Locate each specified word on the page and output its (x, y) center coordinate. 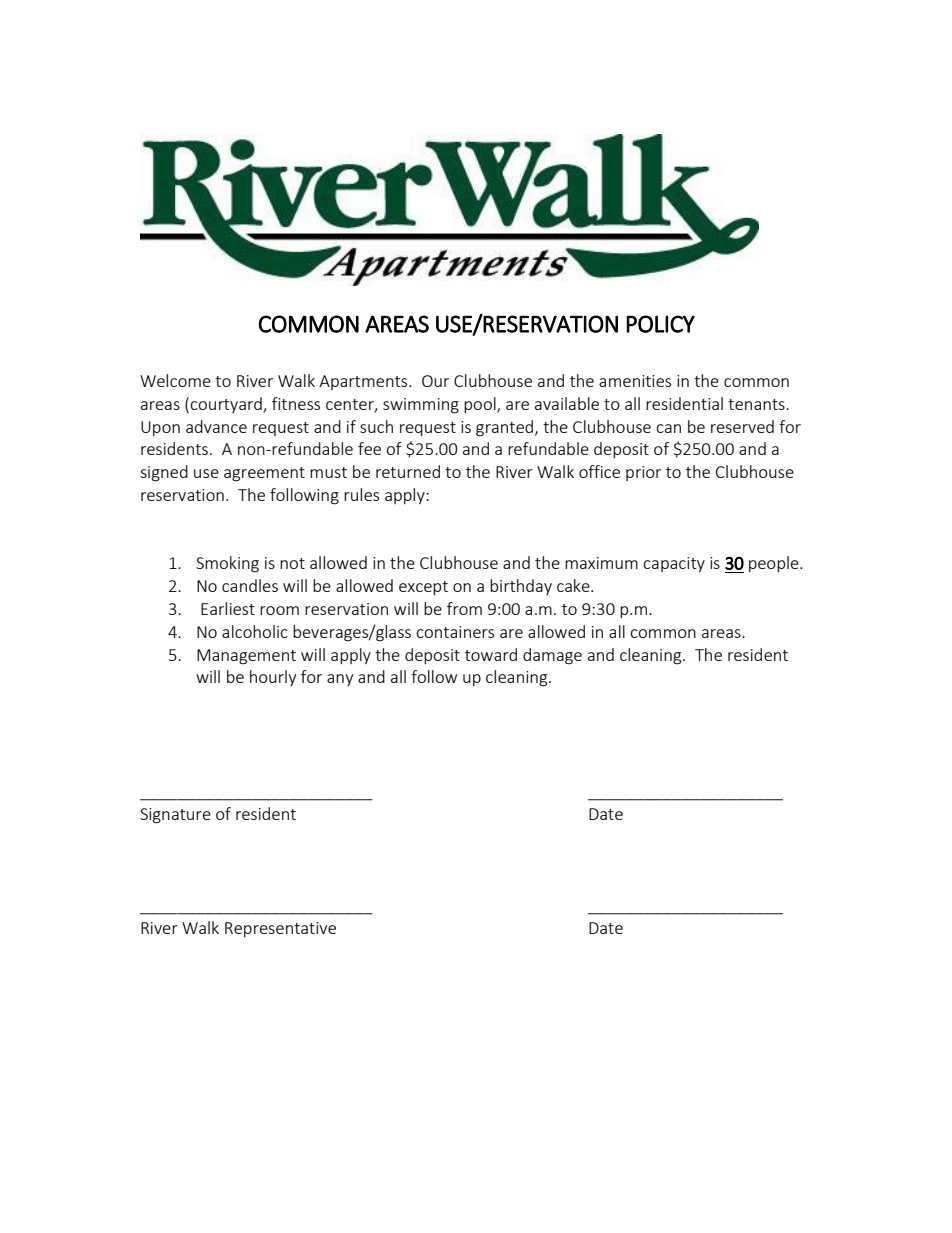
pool (481, 405)
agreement (264, 474)
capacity (674, 564)
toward (491, 654)
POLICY (660, 324)
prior (643, 473)
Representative (280, 929)
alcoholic (255, 631)
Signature (175, 816)
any (340, 680)
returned (408, 471)
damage (552, 656)
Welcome (175, 380)
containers (455, 632)
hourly (273, 678)
